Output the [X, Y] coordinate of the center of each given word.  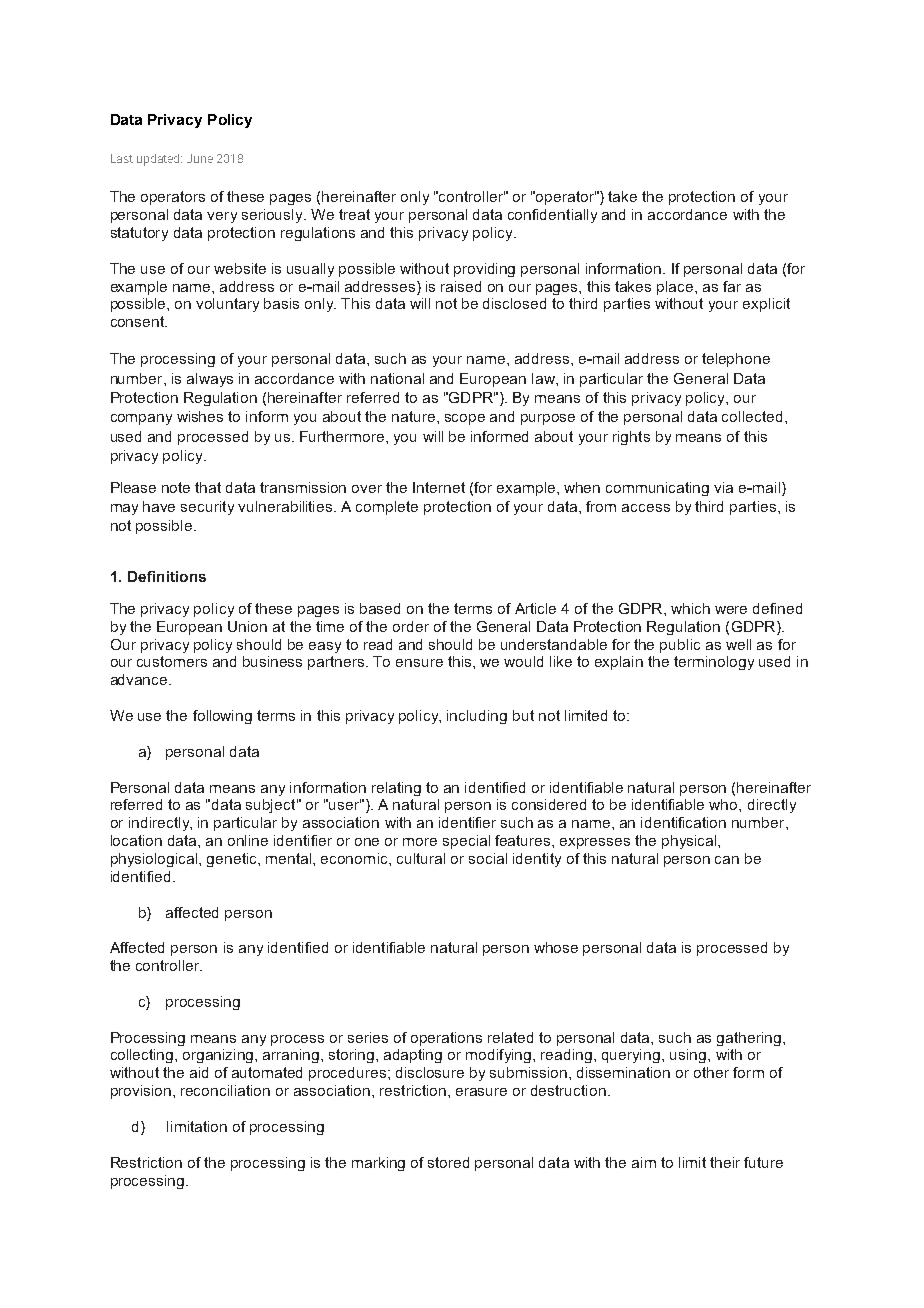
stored [448, 1162]
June [200, 158]
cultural [421, 858]
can [727, 860]
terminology [714, 663]
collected [752, 416]
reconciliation [225, 1090]
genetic [233, 860]
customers [172, 661]
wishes [200, 416]
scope [465, 419]
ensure [419, 663]
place [676, 288]
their [725, 1162]
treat [354, 214]
